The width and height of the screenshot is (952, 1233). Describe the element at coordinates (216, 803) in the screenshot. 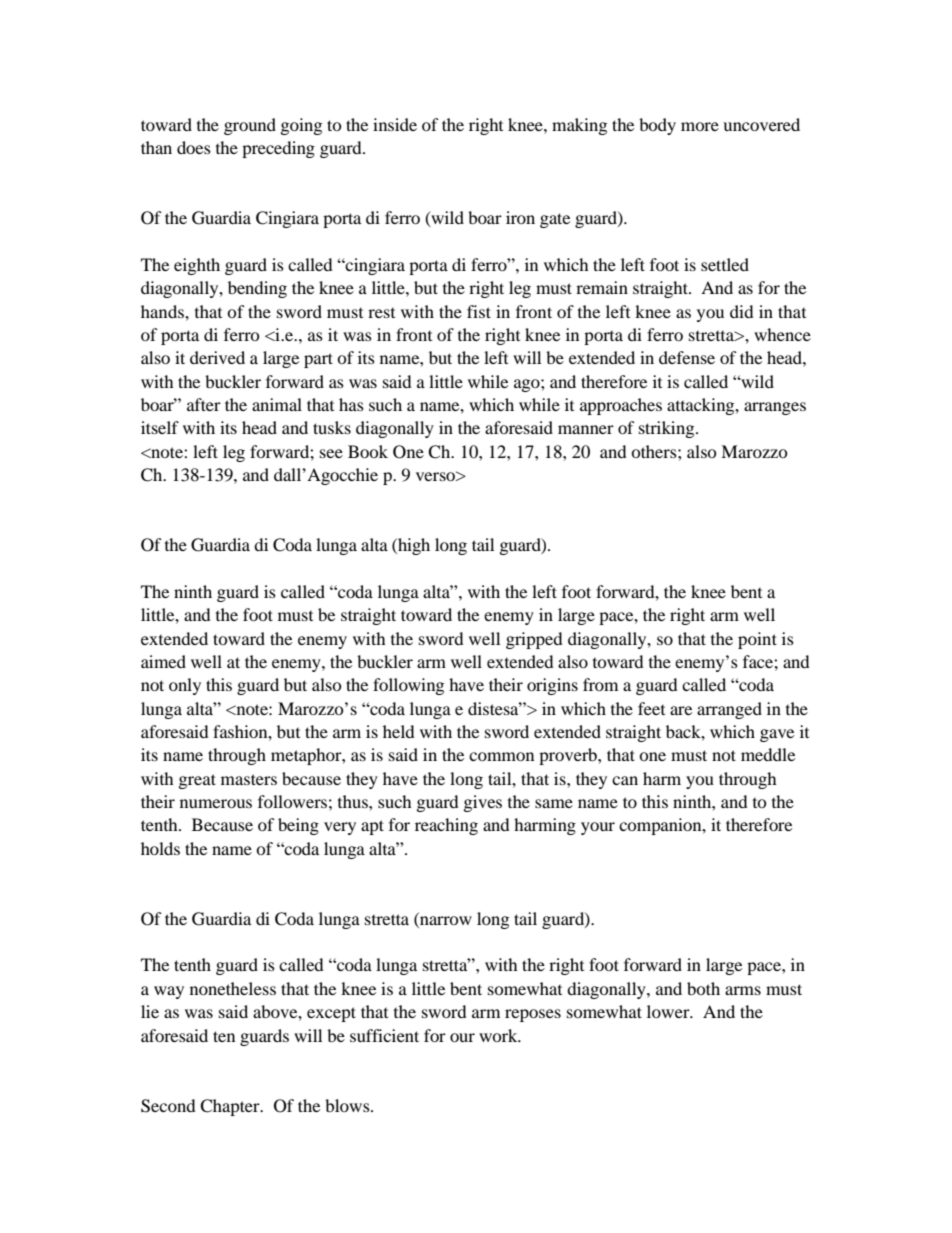

I see `numerous` at that location.
